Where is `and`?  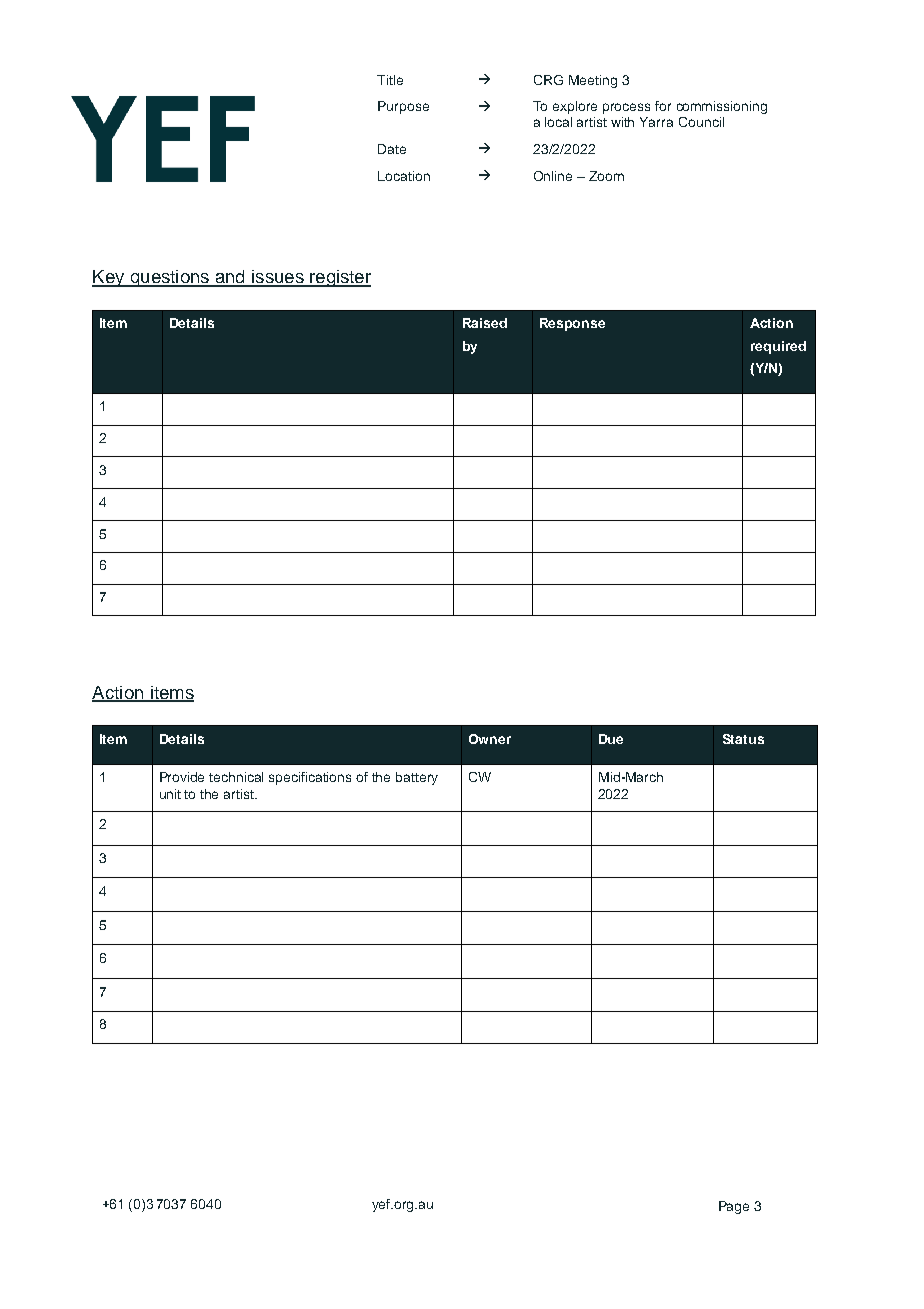 and is located at coordinates (230, 278).
